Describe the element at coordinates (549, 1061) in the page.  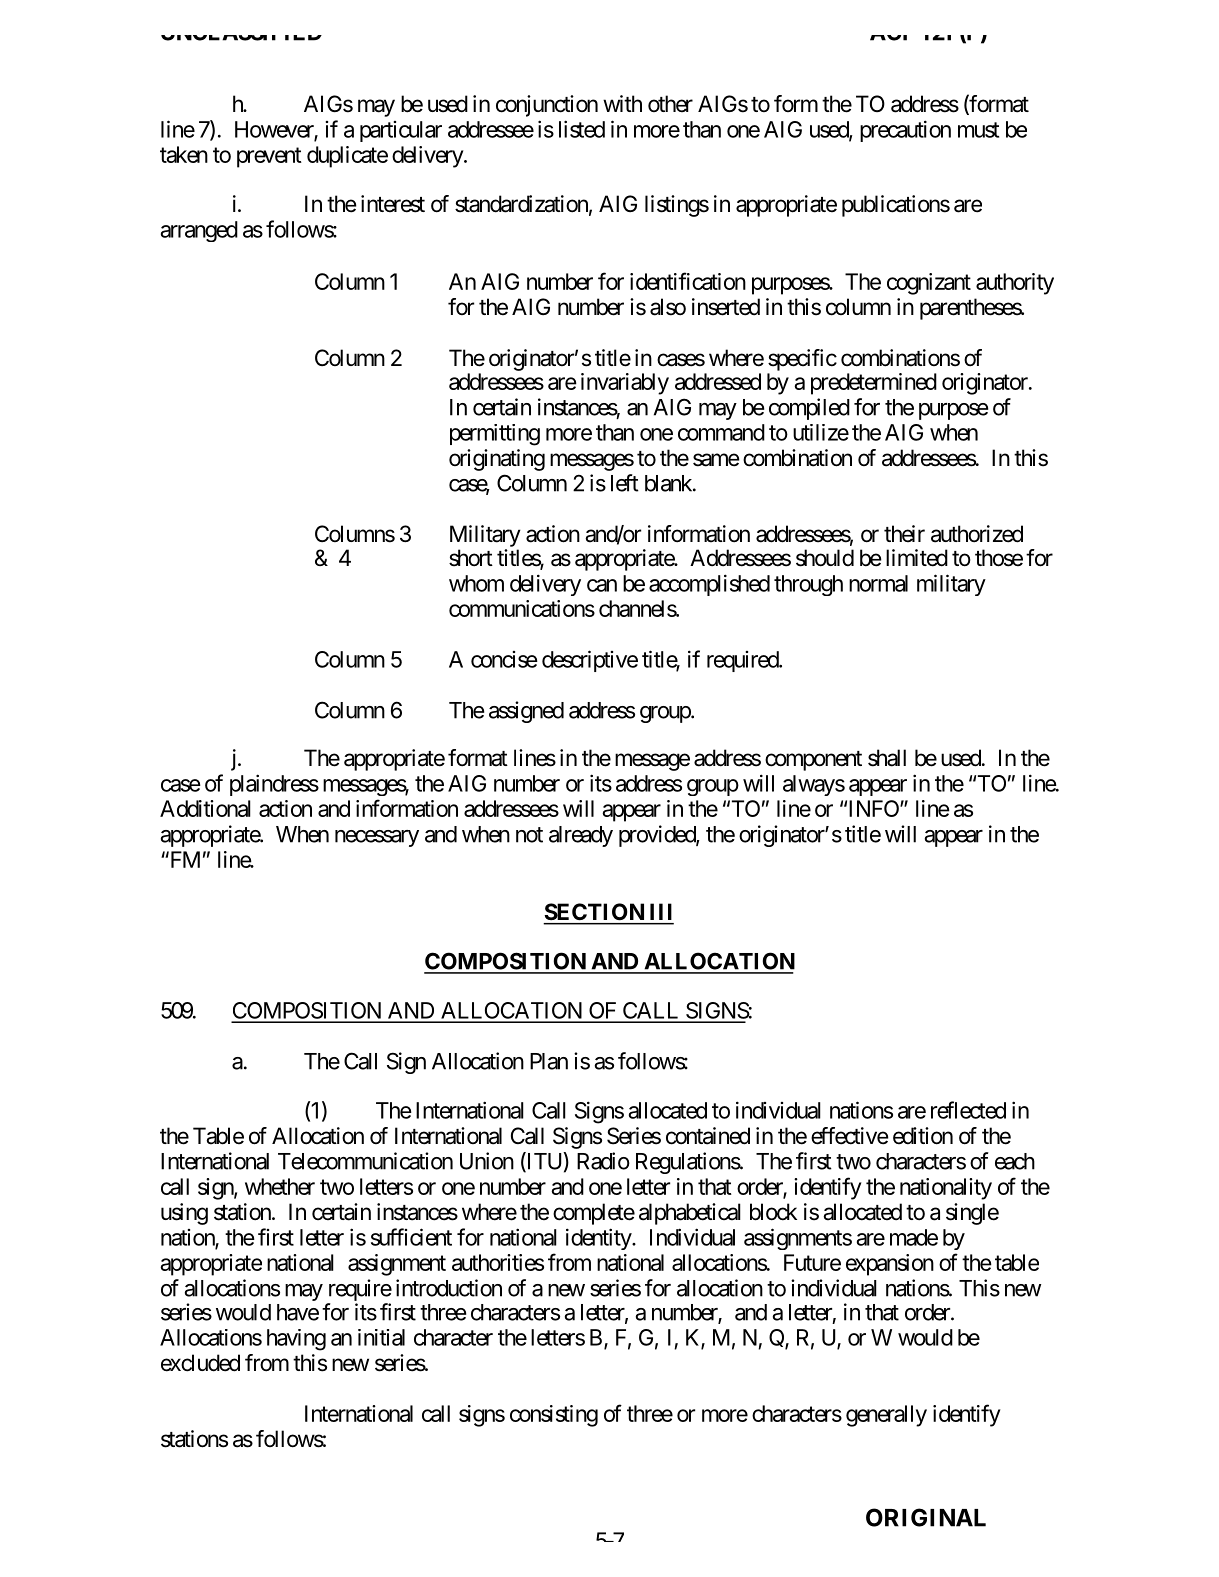
I see `Plan` at that location.
